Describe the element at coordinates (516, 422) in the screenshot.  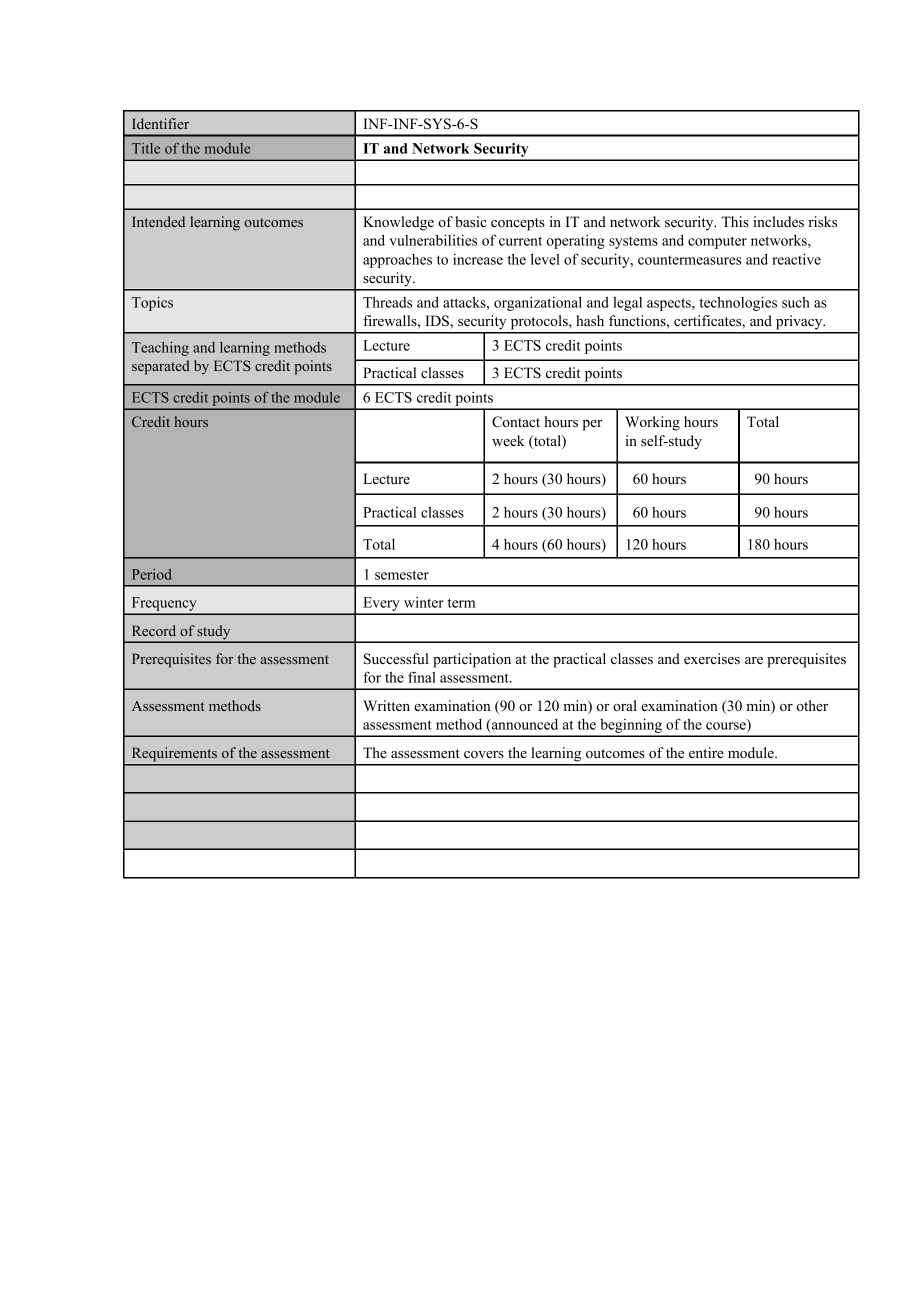
I see `Contact` at that location.
